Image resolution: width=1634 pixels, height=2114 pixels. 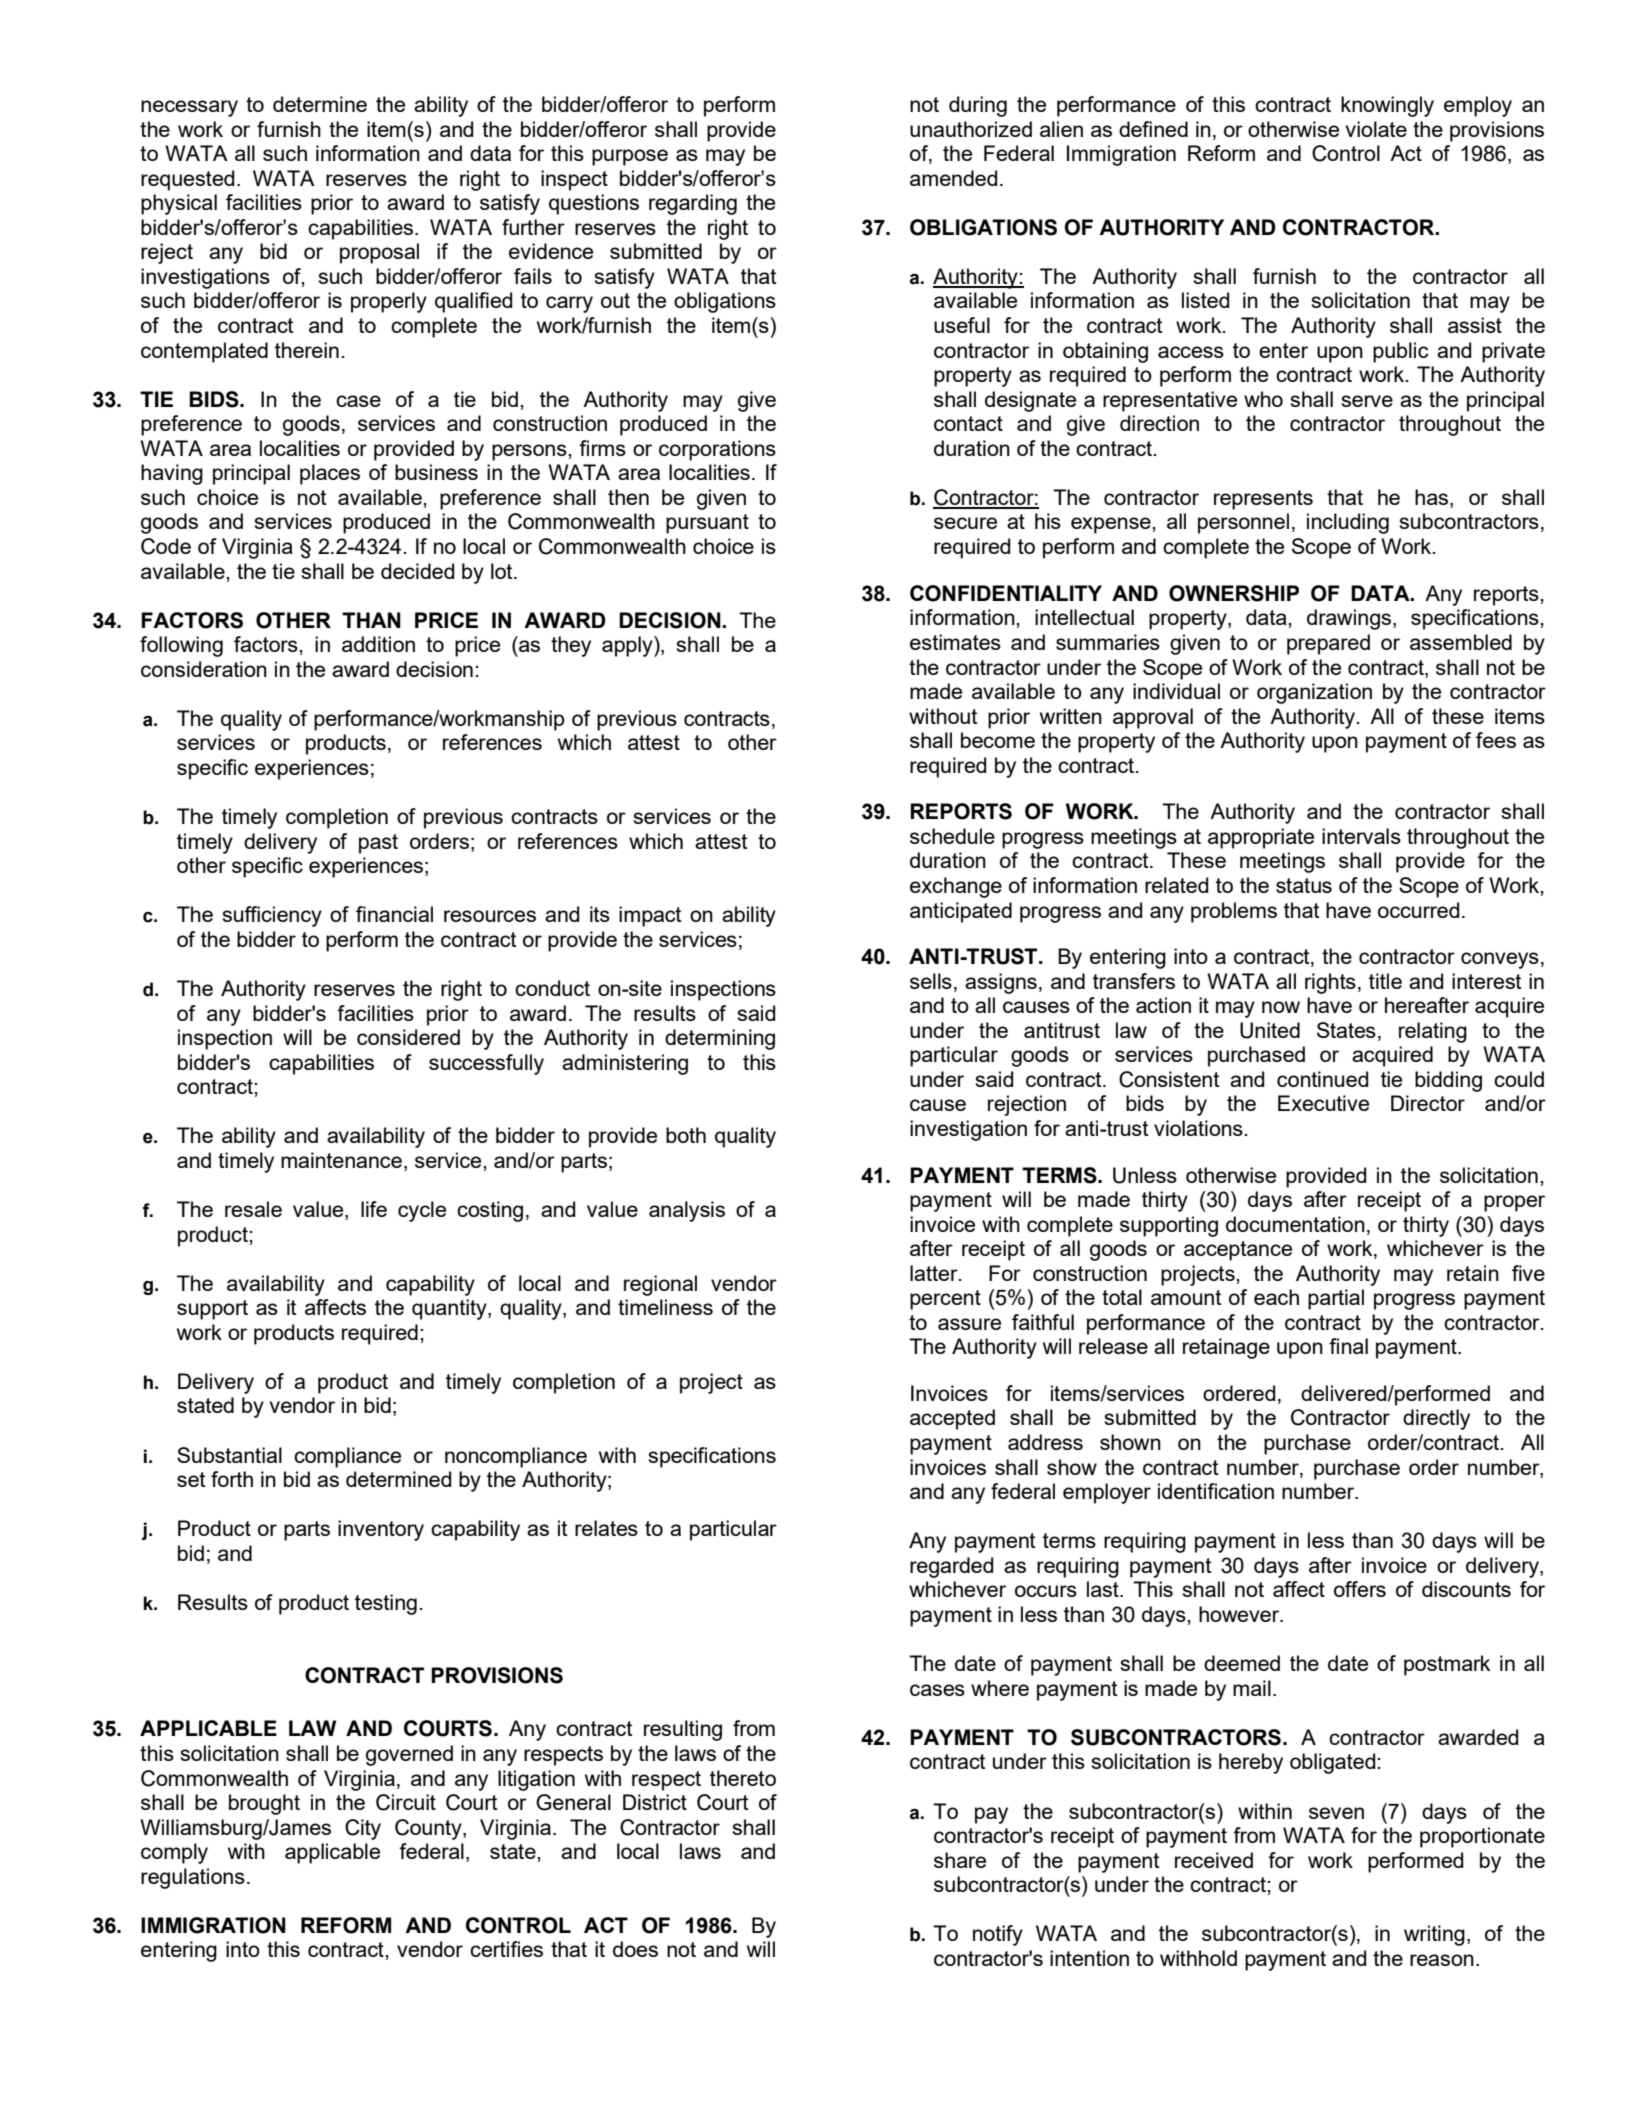 I want to click on City, so click(x=363, y=1829).
